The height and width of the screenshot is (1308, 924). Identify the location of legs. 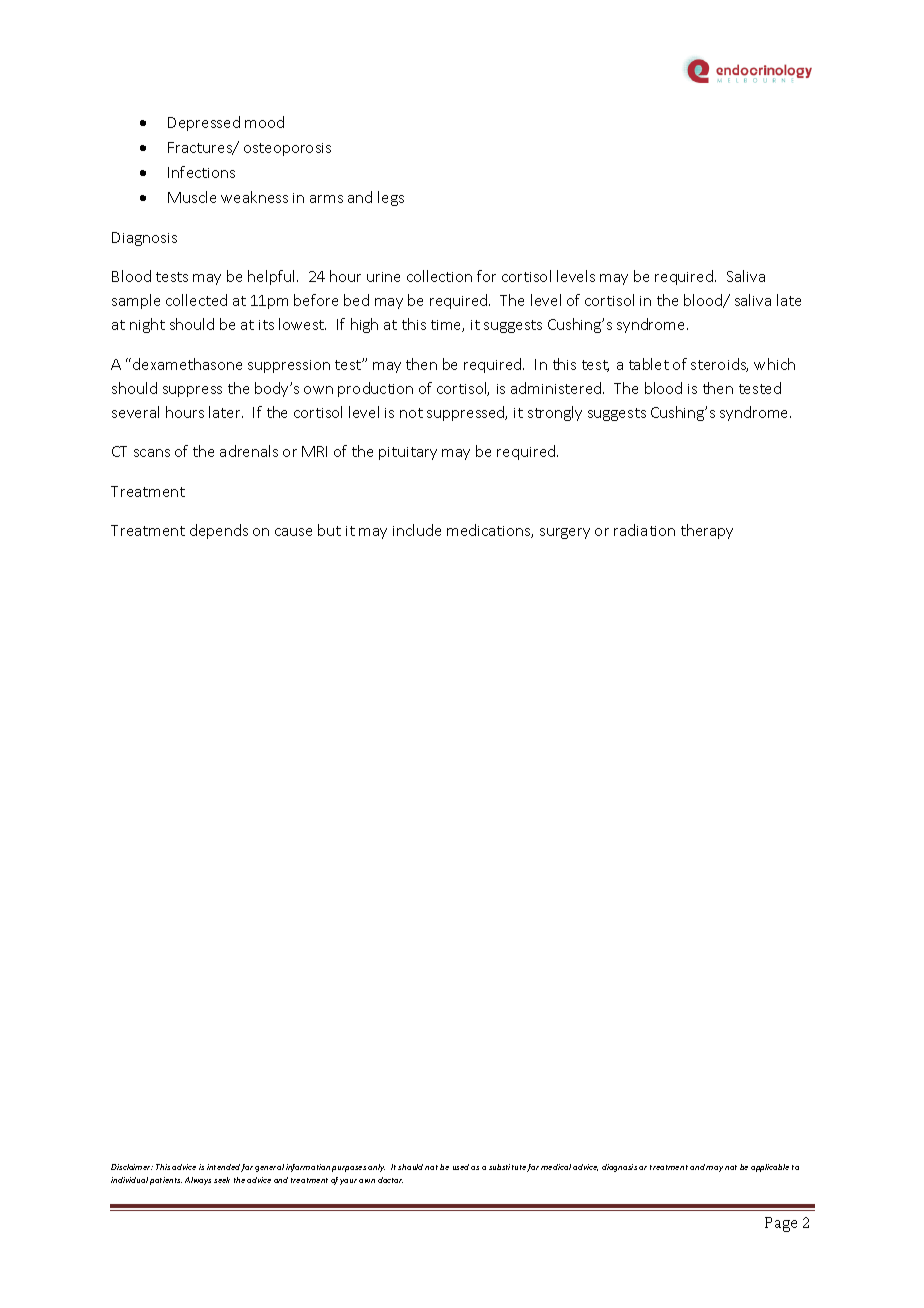
(391, 198).
